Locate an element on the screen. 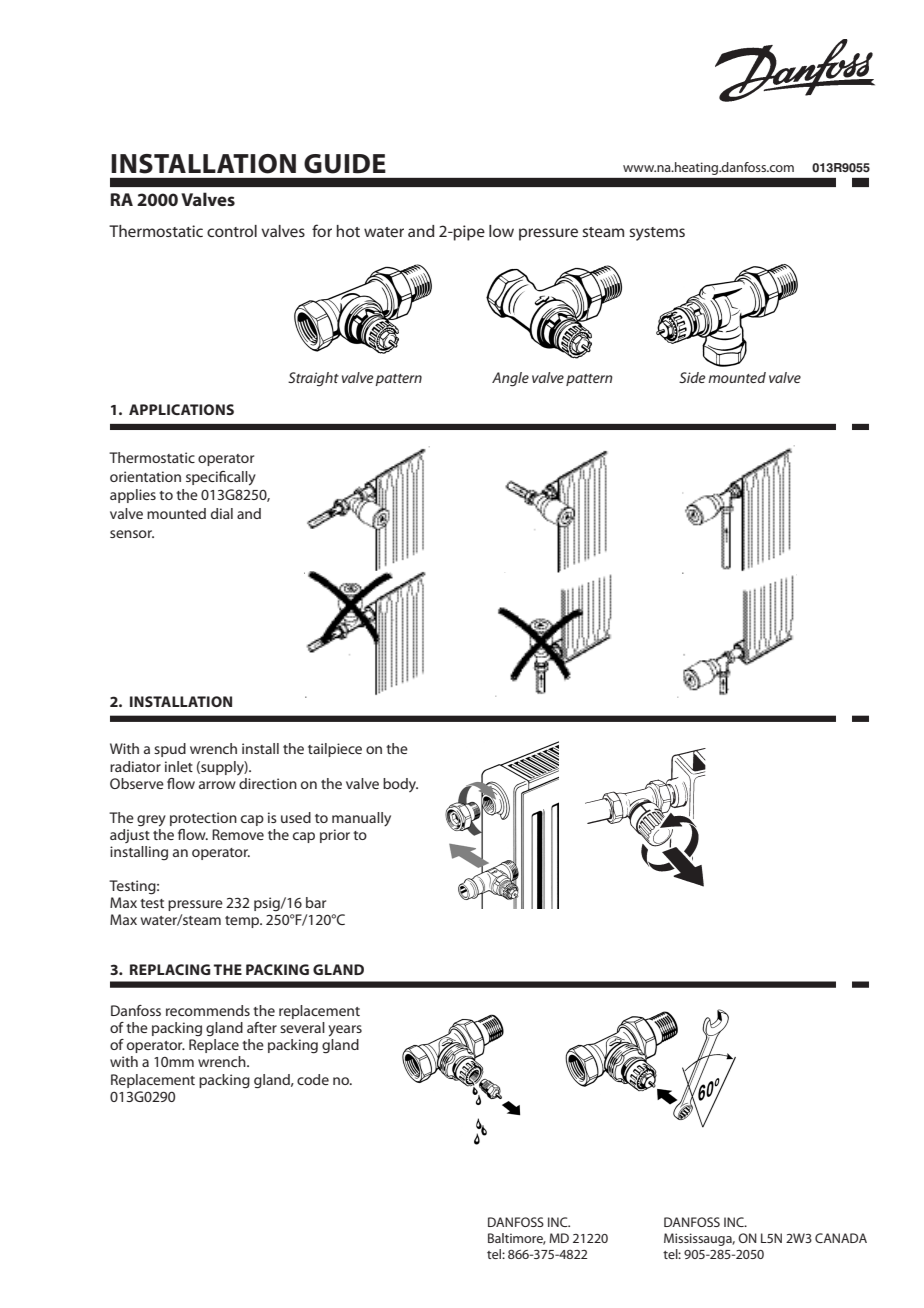  control is located at coordinates (232, 231).
